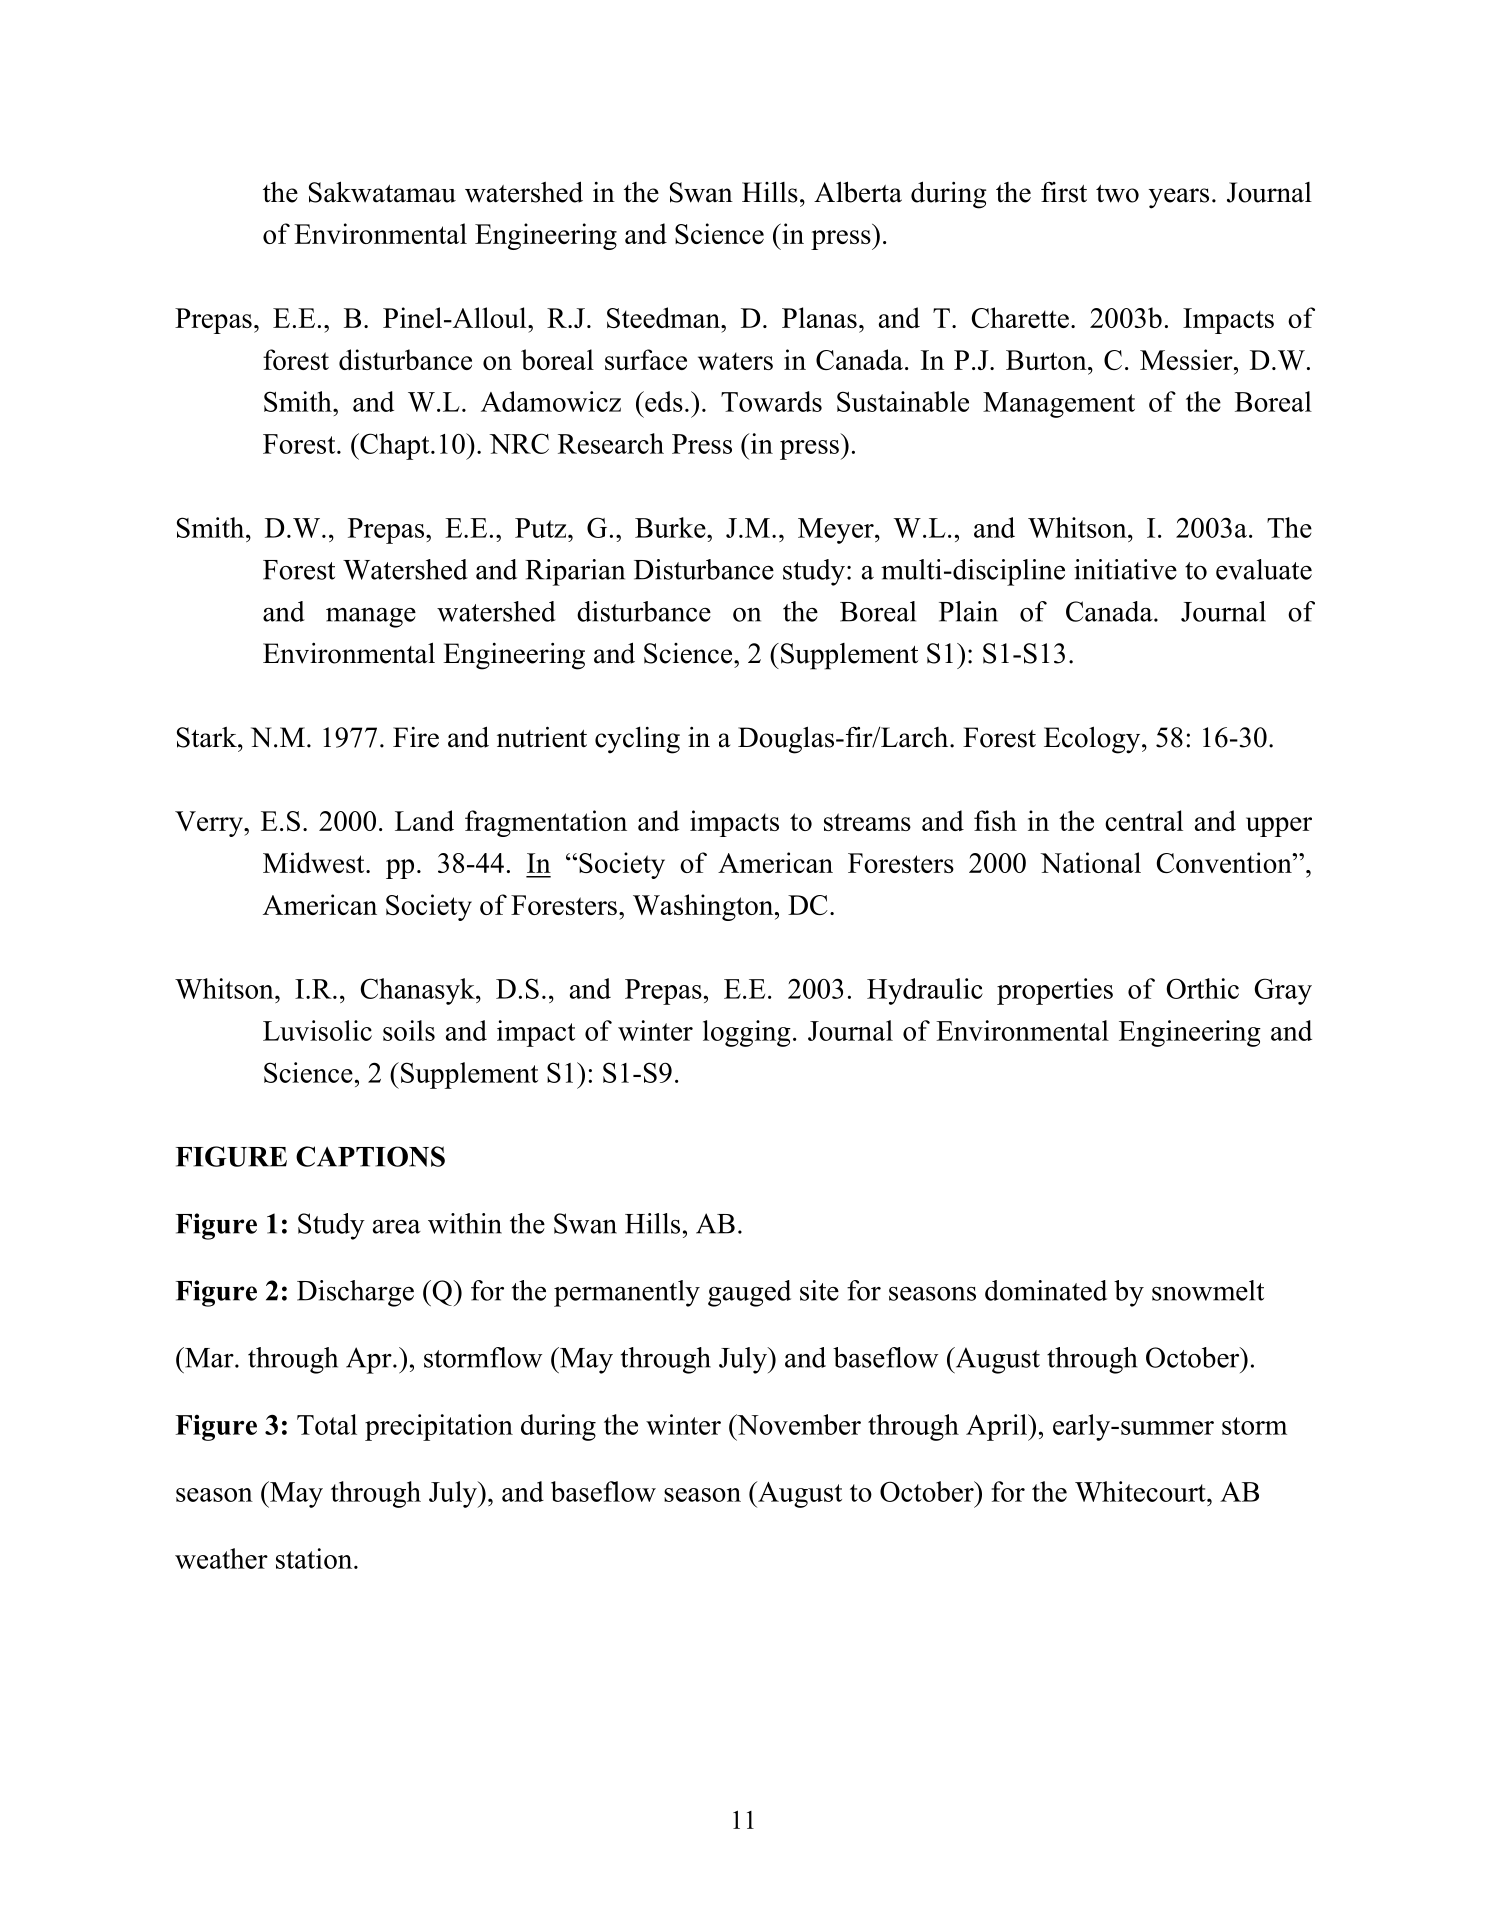  I want to click on initiative, so click(1125, 569).
